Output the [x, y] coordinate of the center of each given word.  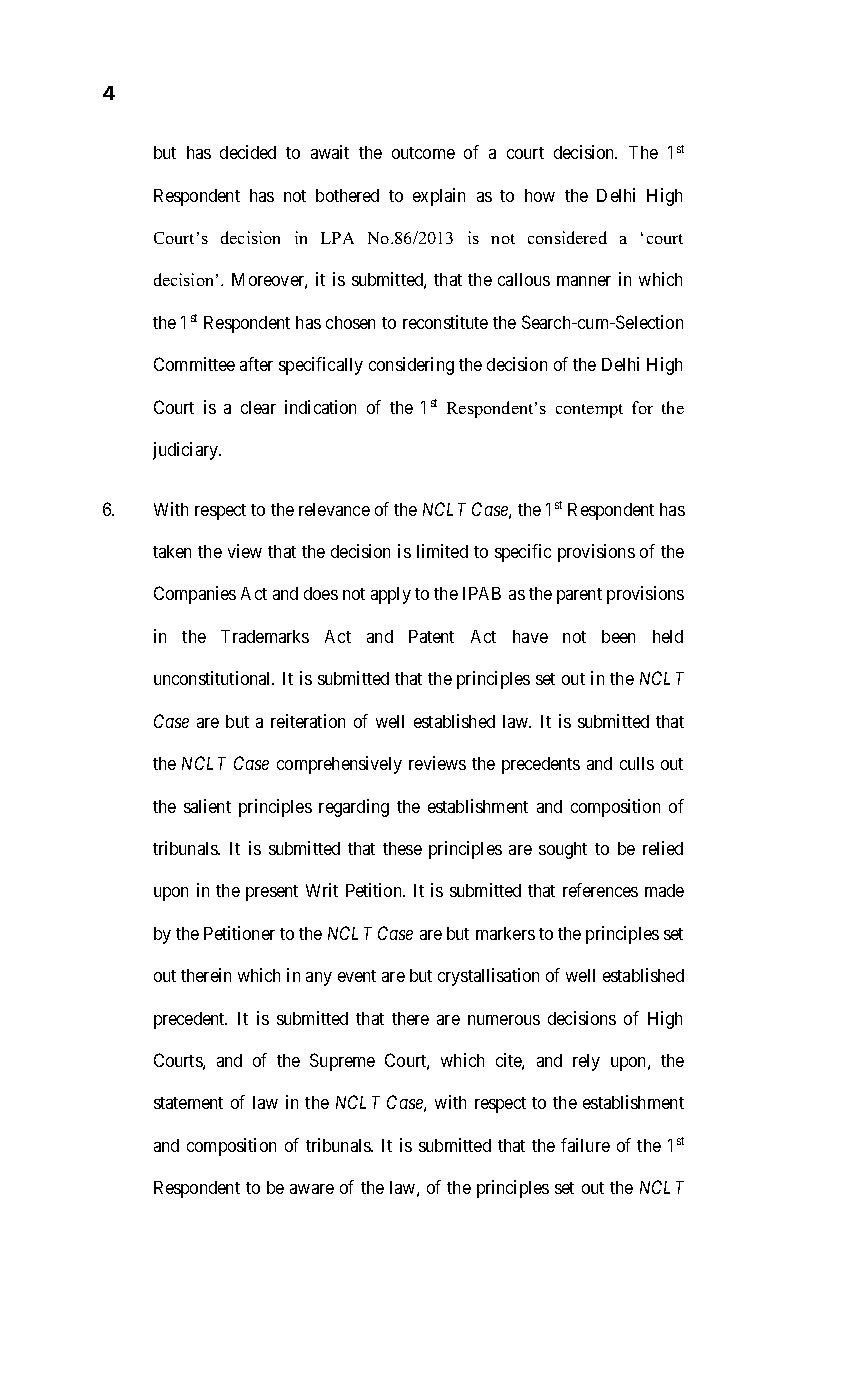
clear [258, 407]
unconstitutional [214, 678]
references [600, 890]
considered [567, 237]
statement [188, 1103]
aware [312, 1189]
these [402, 848]
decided [248, 152]
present [272, 893]
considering [411, 366]
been [618, 636]
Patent [431, 636]
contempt [589, 411]
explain [439, 197]
